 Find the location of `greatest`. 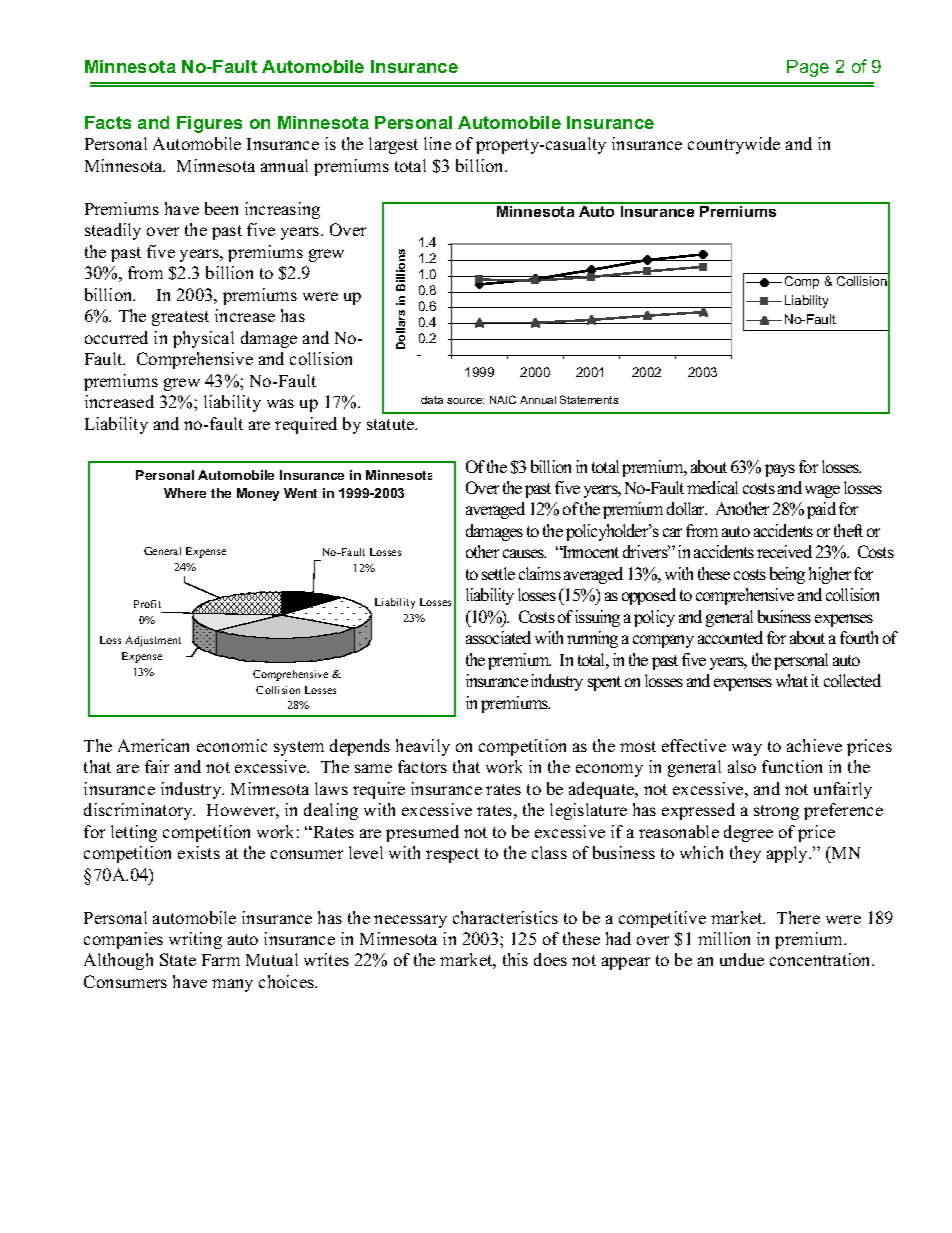

greatest is located at coordinates (180, 318).
